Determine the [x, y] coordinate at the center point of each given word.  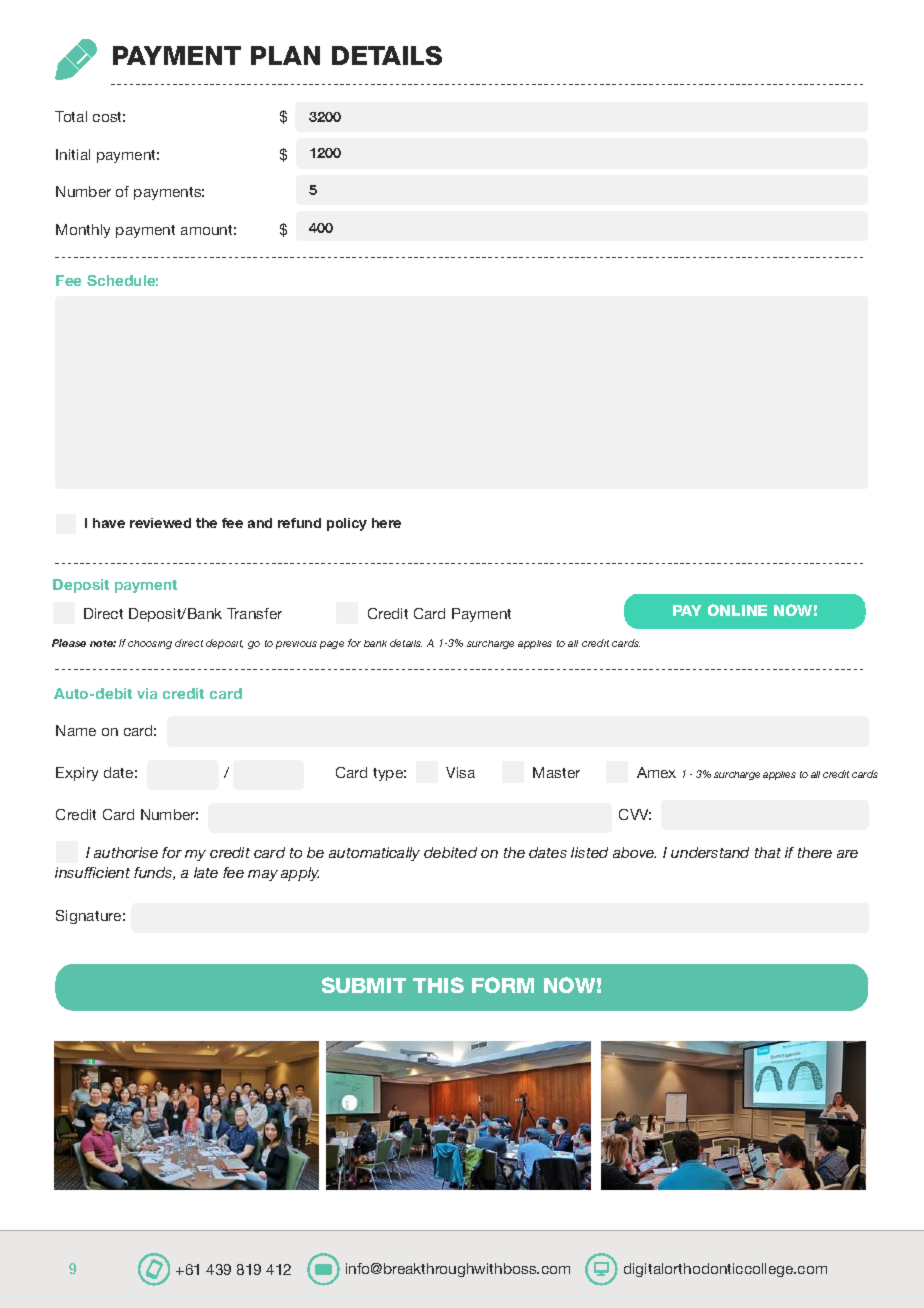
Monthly [83, 231]
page [332, 645]
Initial [73, 154]
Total [71, 116]
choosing [150, 644]
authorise [126, 852]
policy [347, 524]
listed [589, 852]
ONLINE [737, 610]
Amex [656, 772]
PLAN [285, 55]
